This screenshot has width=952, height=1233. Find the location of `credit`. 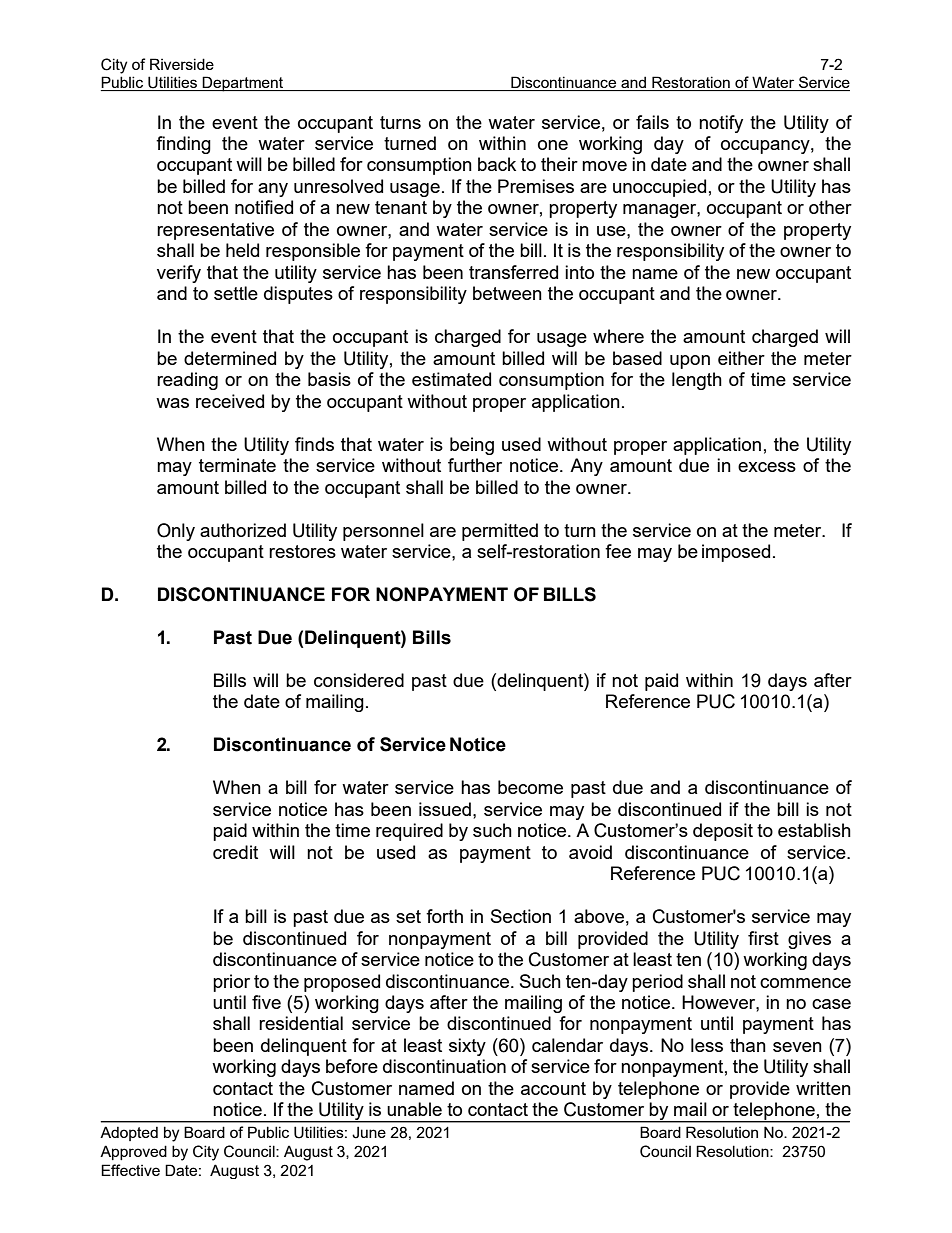

credit is located at coordinates (235, 852).
